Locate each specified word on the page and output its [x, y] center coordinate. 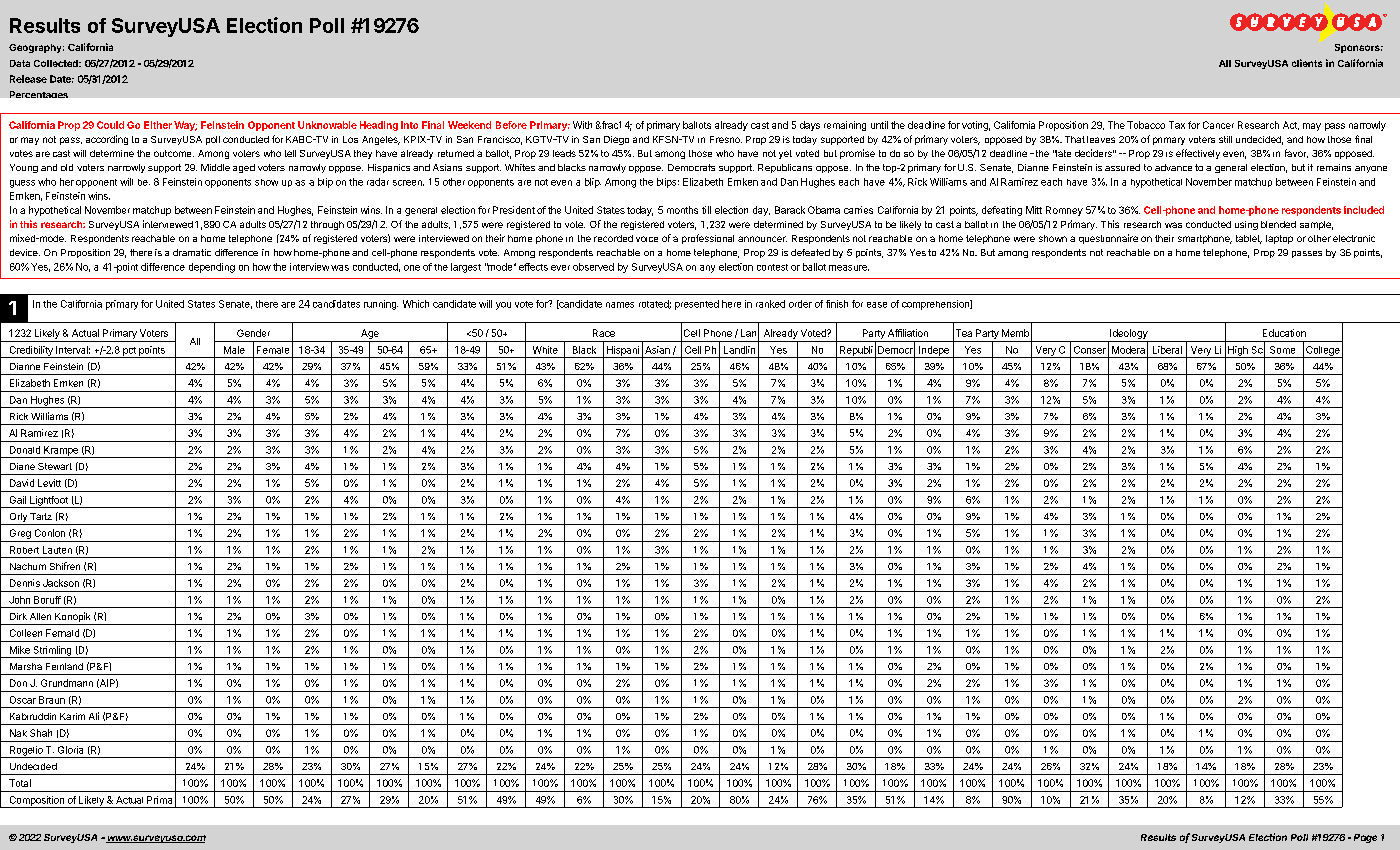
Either [158, 125]
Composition [36, 802]
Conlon [50, 533]
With [582, 125]
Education [1284, 333]
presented [697, 305]
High [1238, 352]
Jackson [61, 583]
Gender [253, 333]
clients [1307, 63]
